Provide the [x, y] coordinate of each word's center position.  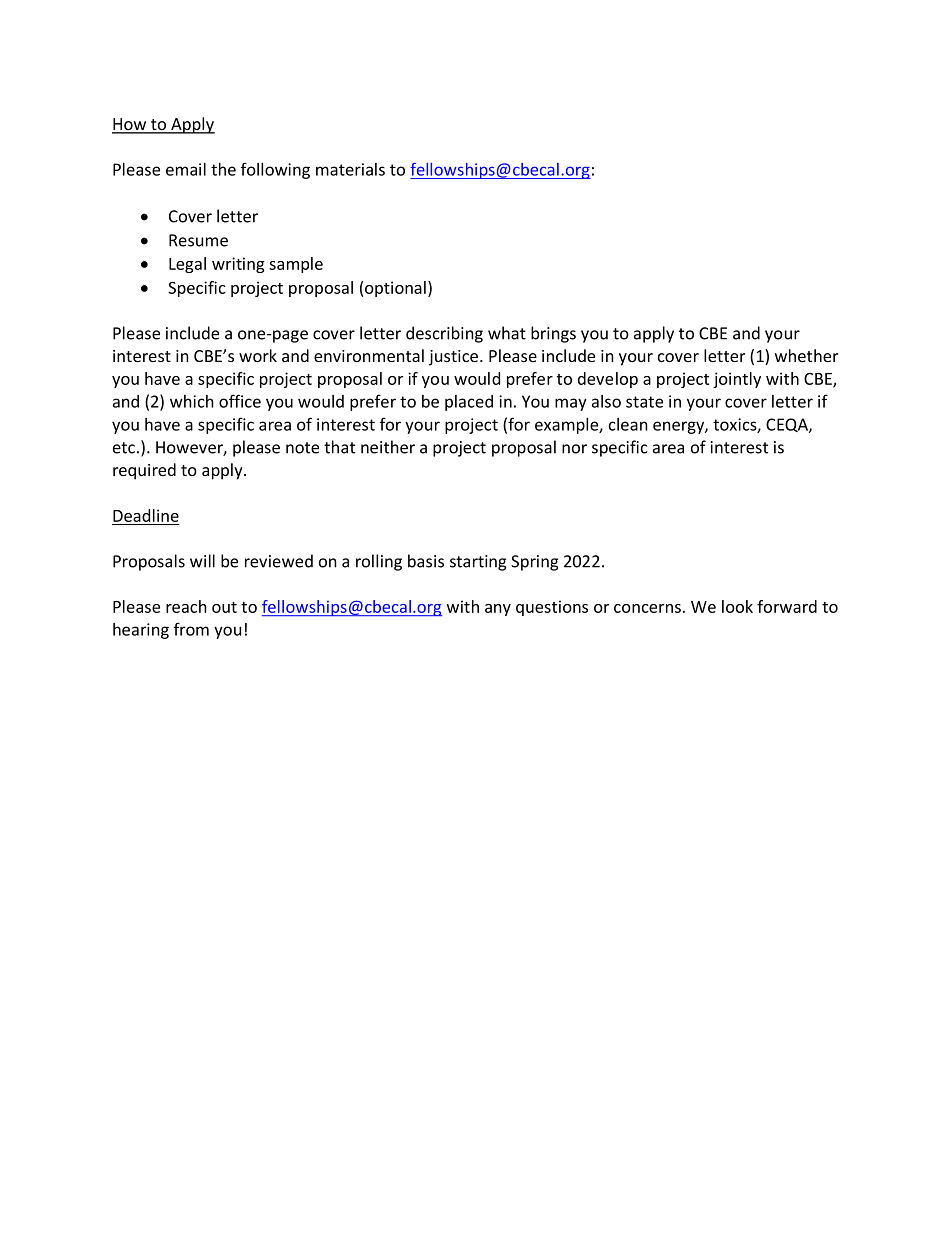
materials [350, 169]
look [737, 606]
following [275, 170]
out [224, 607]
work [258, 355]
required [144, 471]
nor [574, 449]
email [186, 169]
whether [806, 355]
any [498, 610]
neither [388, 447]
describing [444, 334]
